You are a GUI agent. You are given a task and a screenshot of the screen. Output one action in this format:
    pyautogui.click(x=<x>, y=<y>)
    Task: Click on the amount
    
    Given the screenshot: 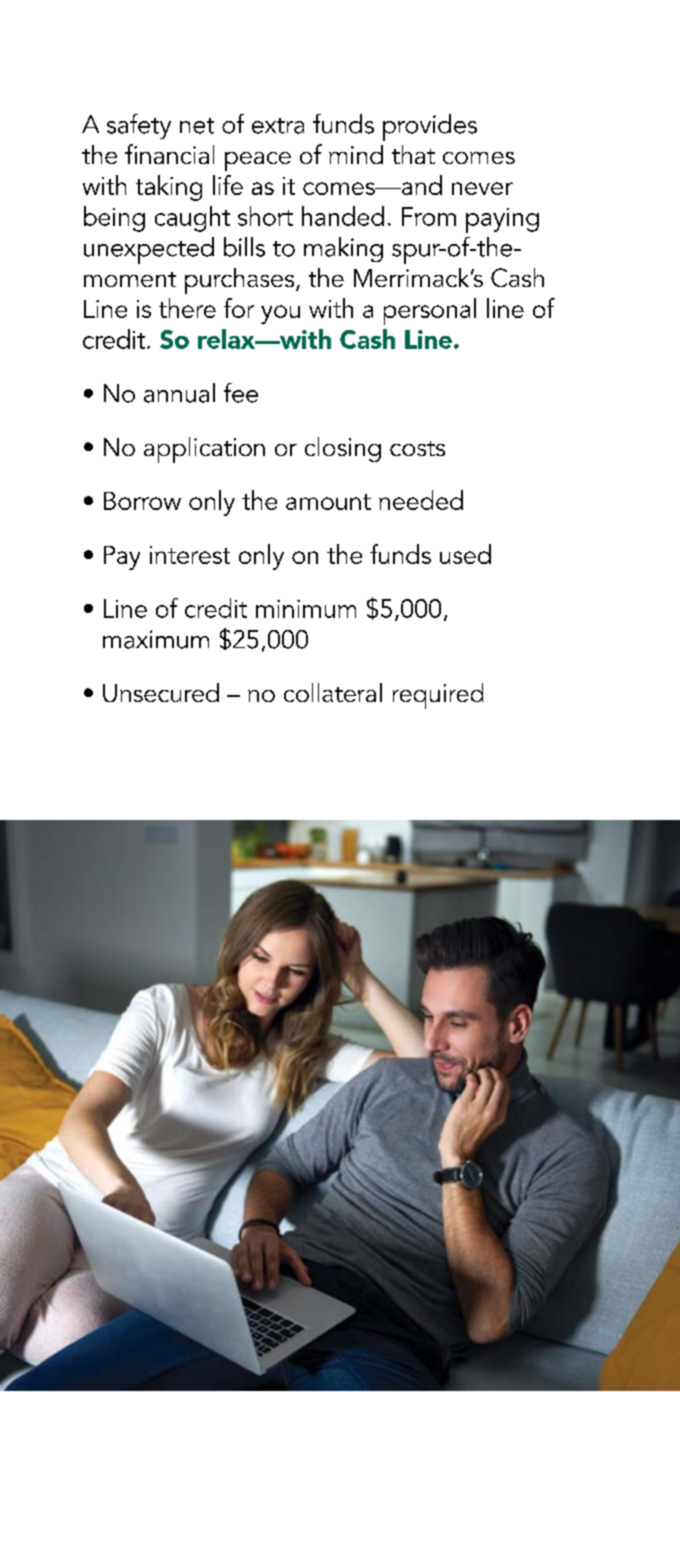 What is the action you would take?
    pyautogui.click(x=328, y=502)
